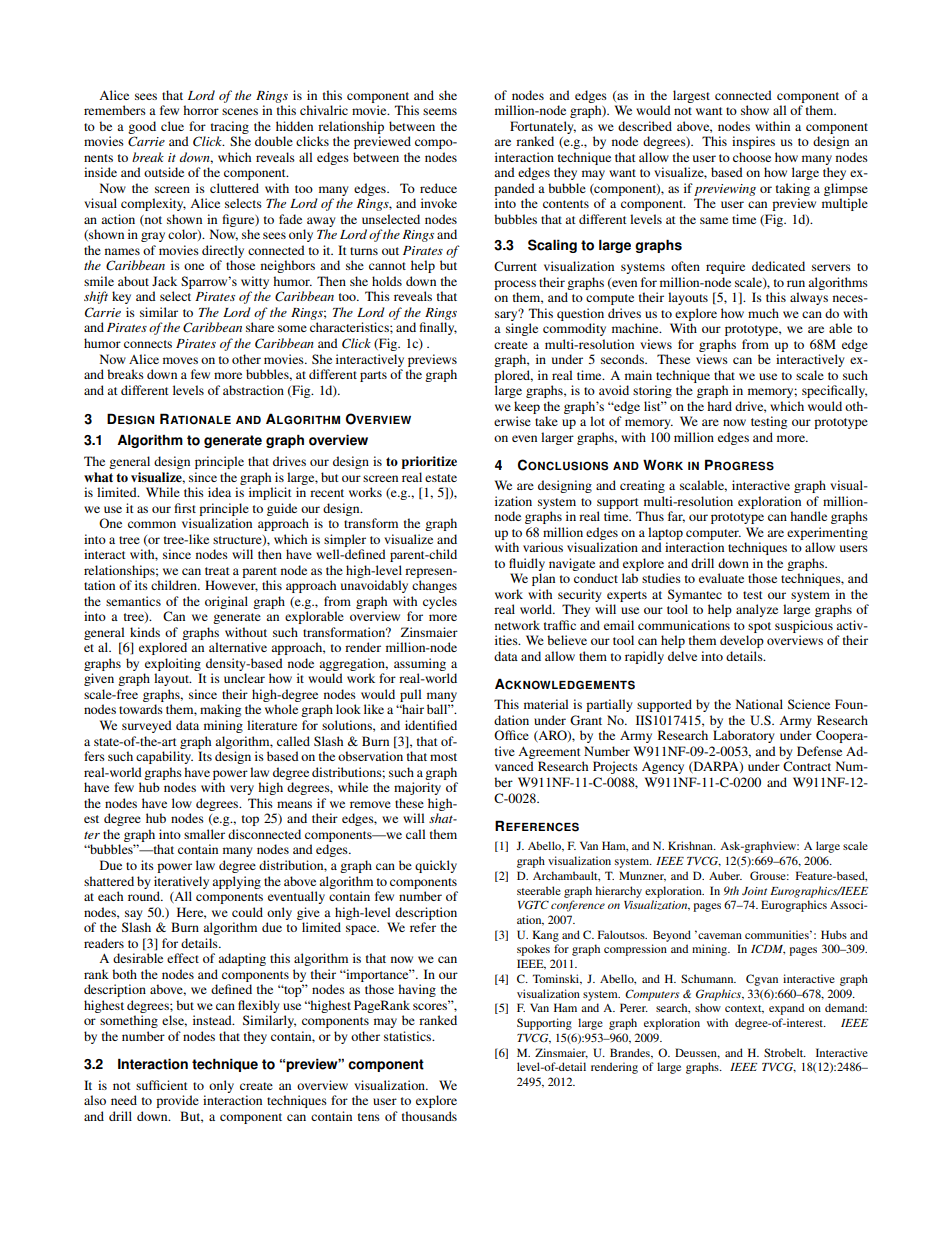 Image resolution: width=952 pixels, height=1233 pixels. I want to click on original, so click(226, 602).
